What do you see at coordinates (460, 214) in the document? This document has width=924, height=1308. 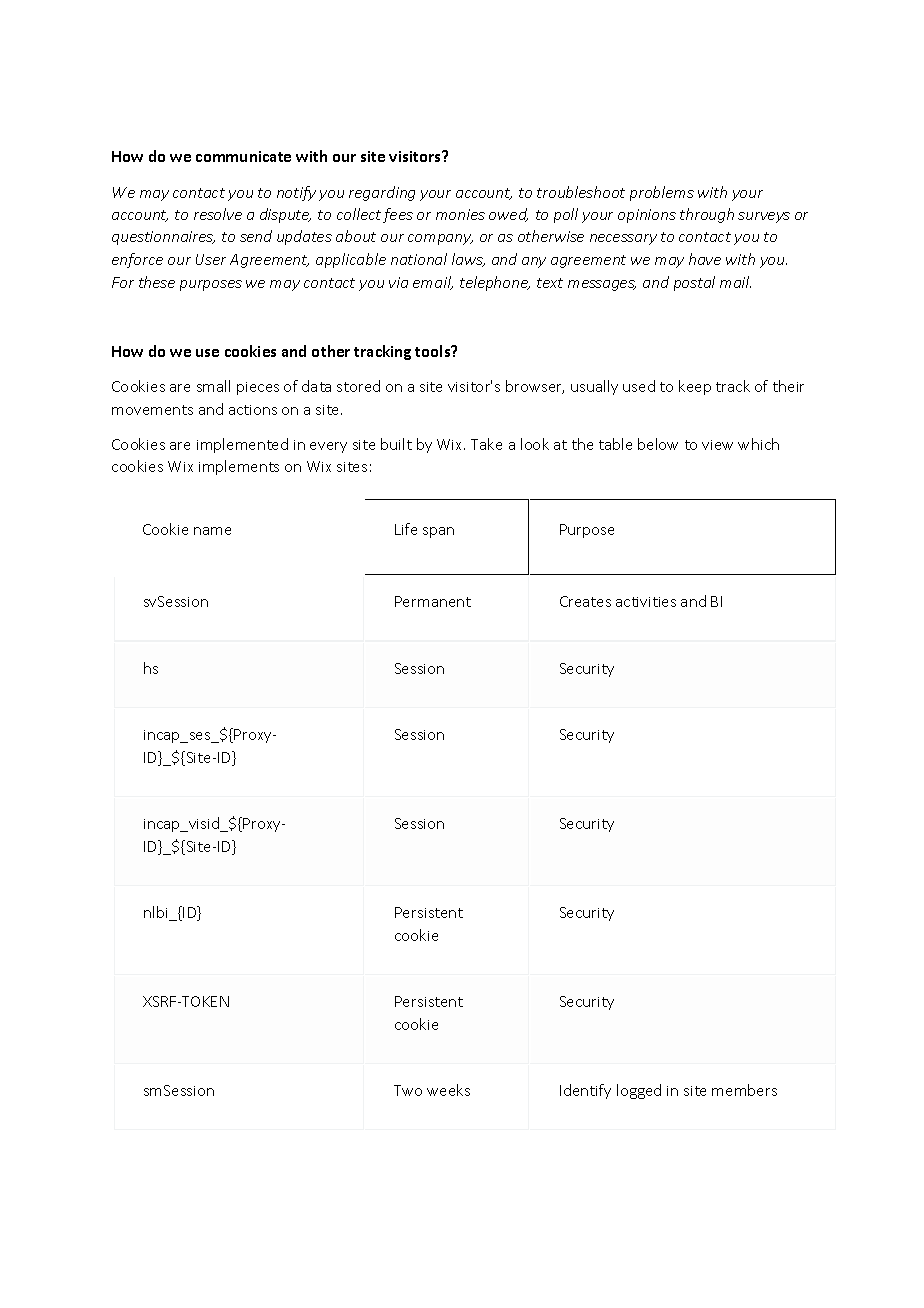 I see `monies` at bounding box center [460, 214].
